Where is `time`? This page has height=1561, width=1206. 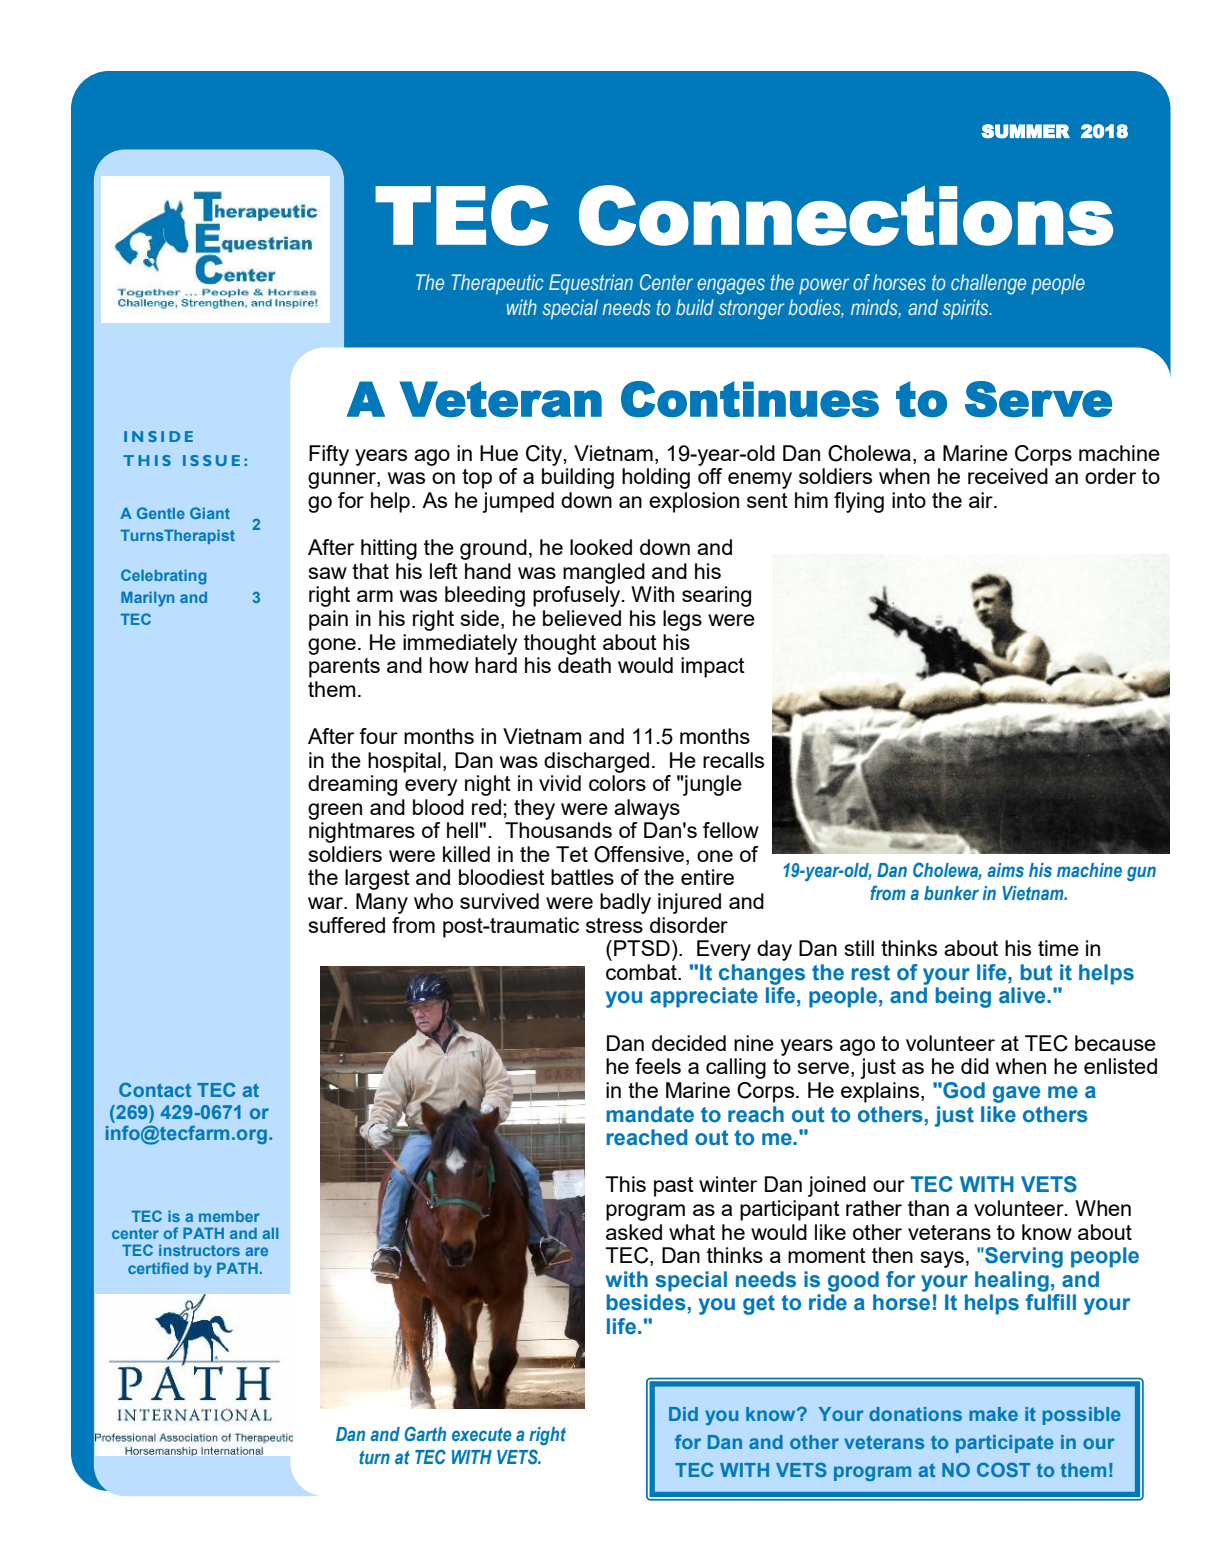
time is located at coordinates (1058, 948).
